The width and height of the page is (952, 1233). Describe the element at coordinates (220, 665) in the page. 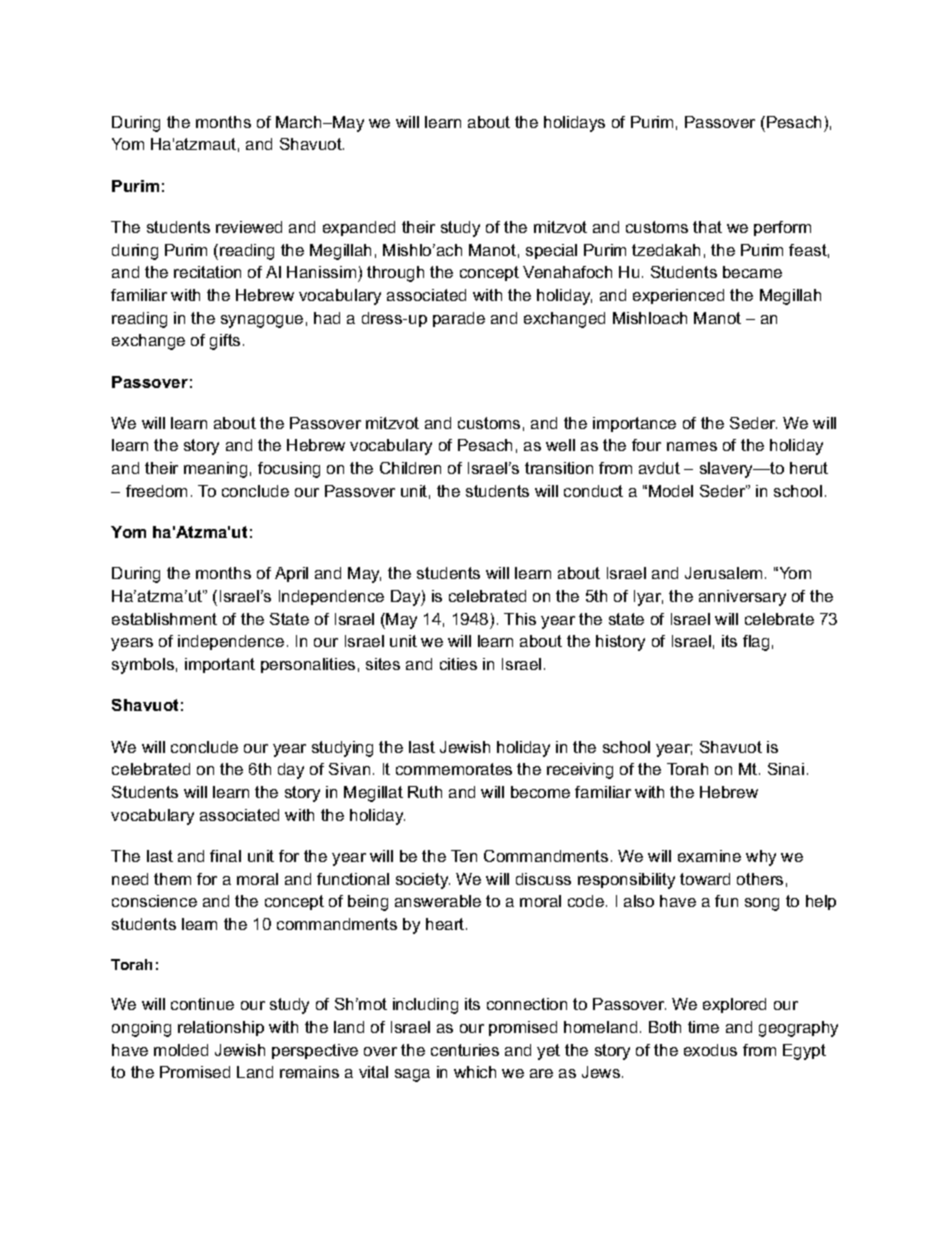

I see `important` at that location.
